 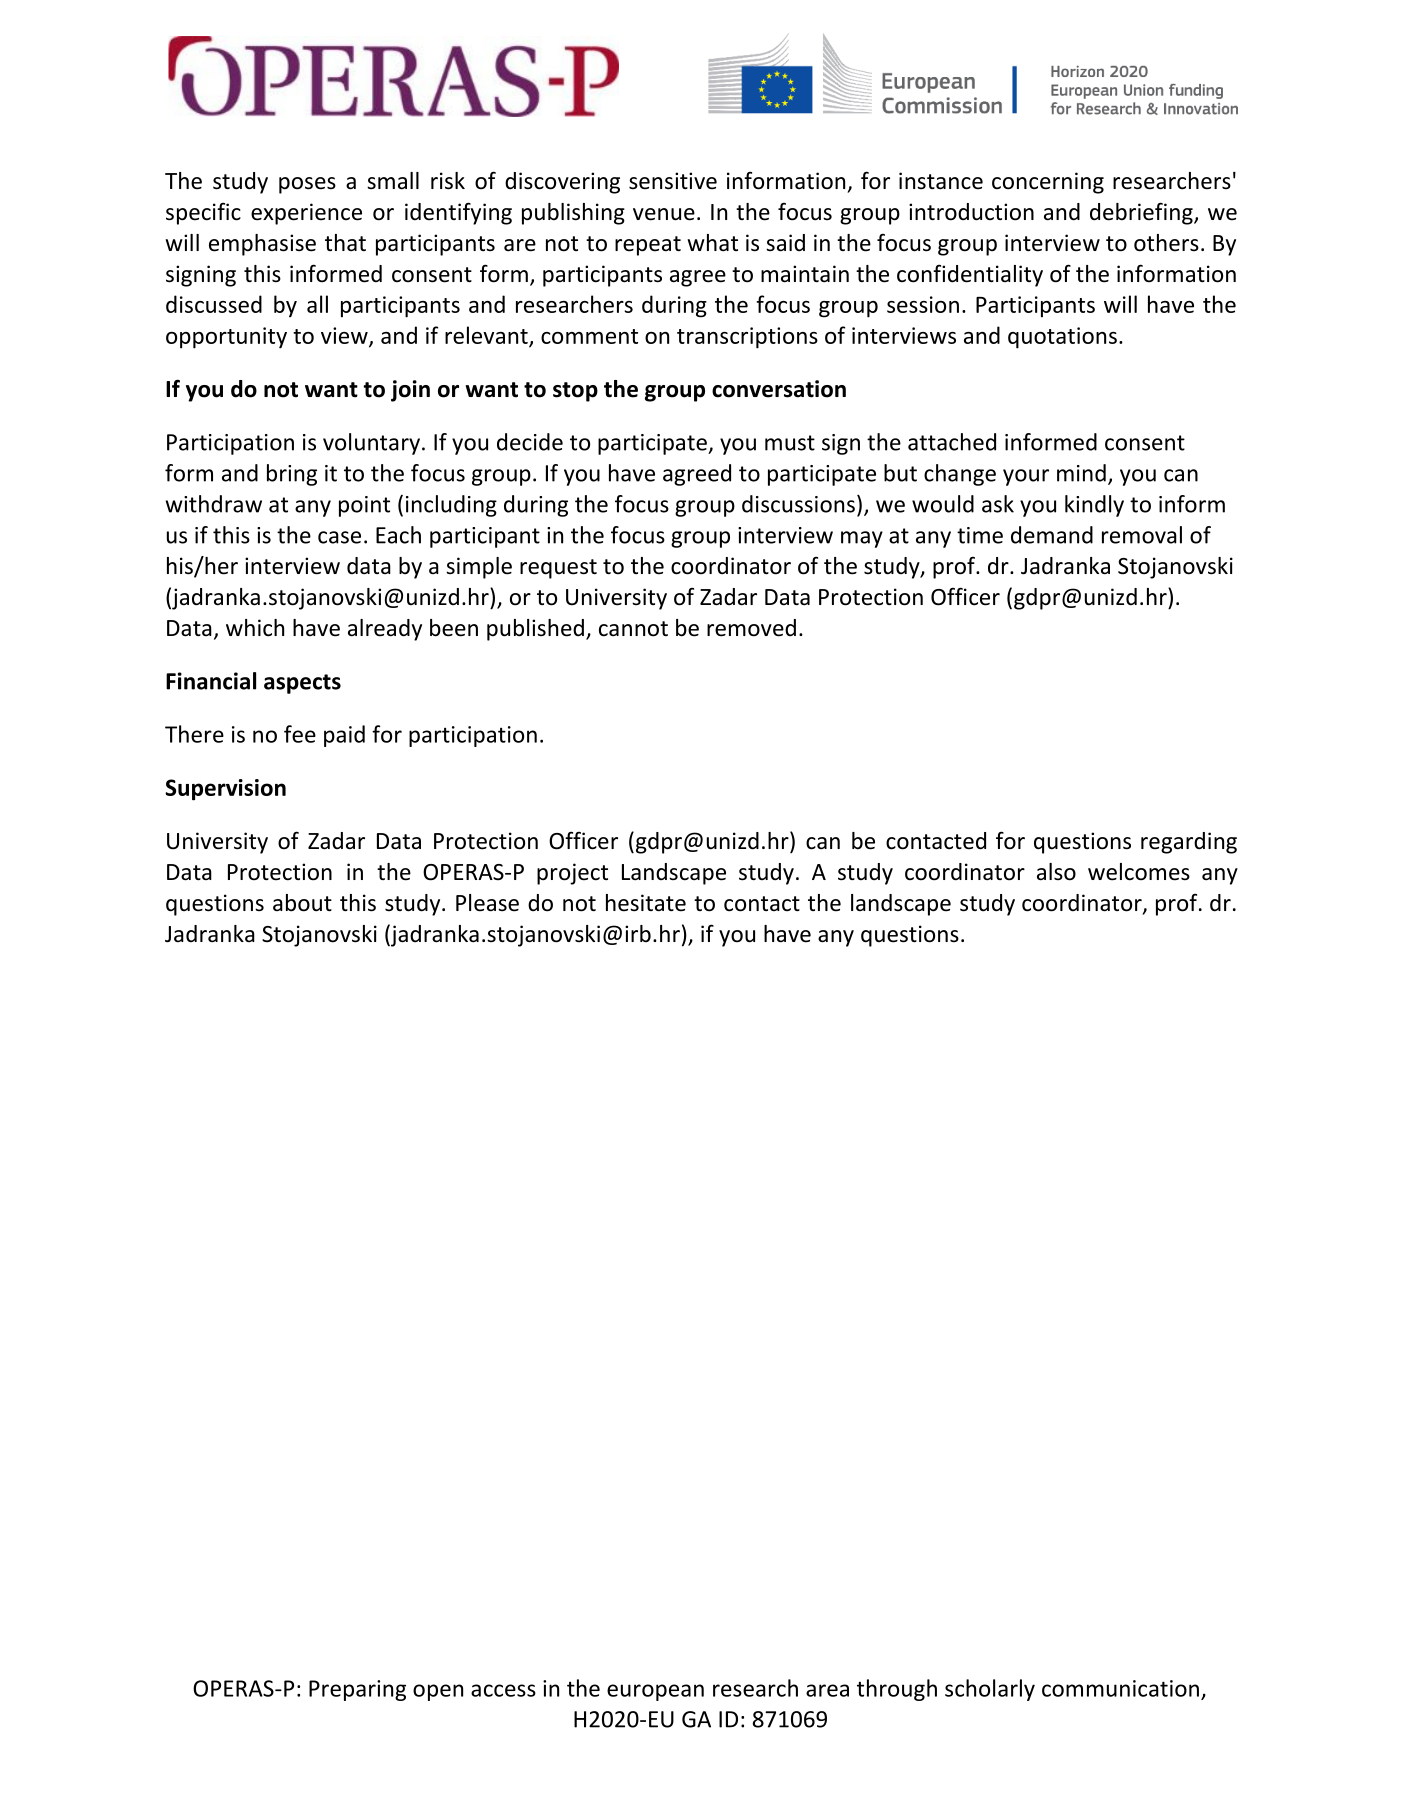 What do you see at coordinates (1056, 872) in the image?
I see `also` at bounding box center [1056, 872].
